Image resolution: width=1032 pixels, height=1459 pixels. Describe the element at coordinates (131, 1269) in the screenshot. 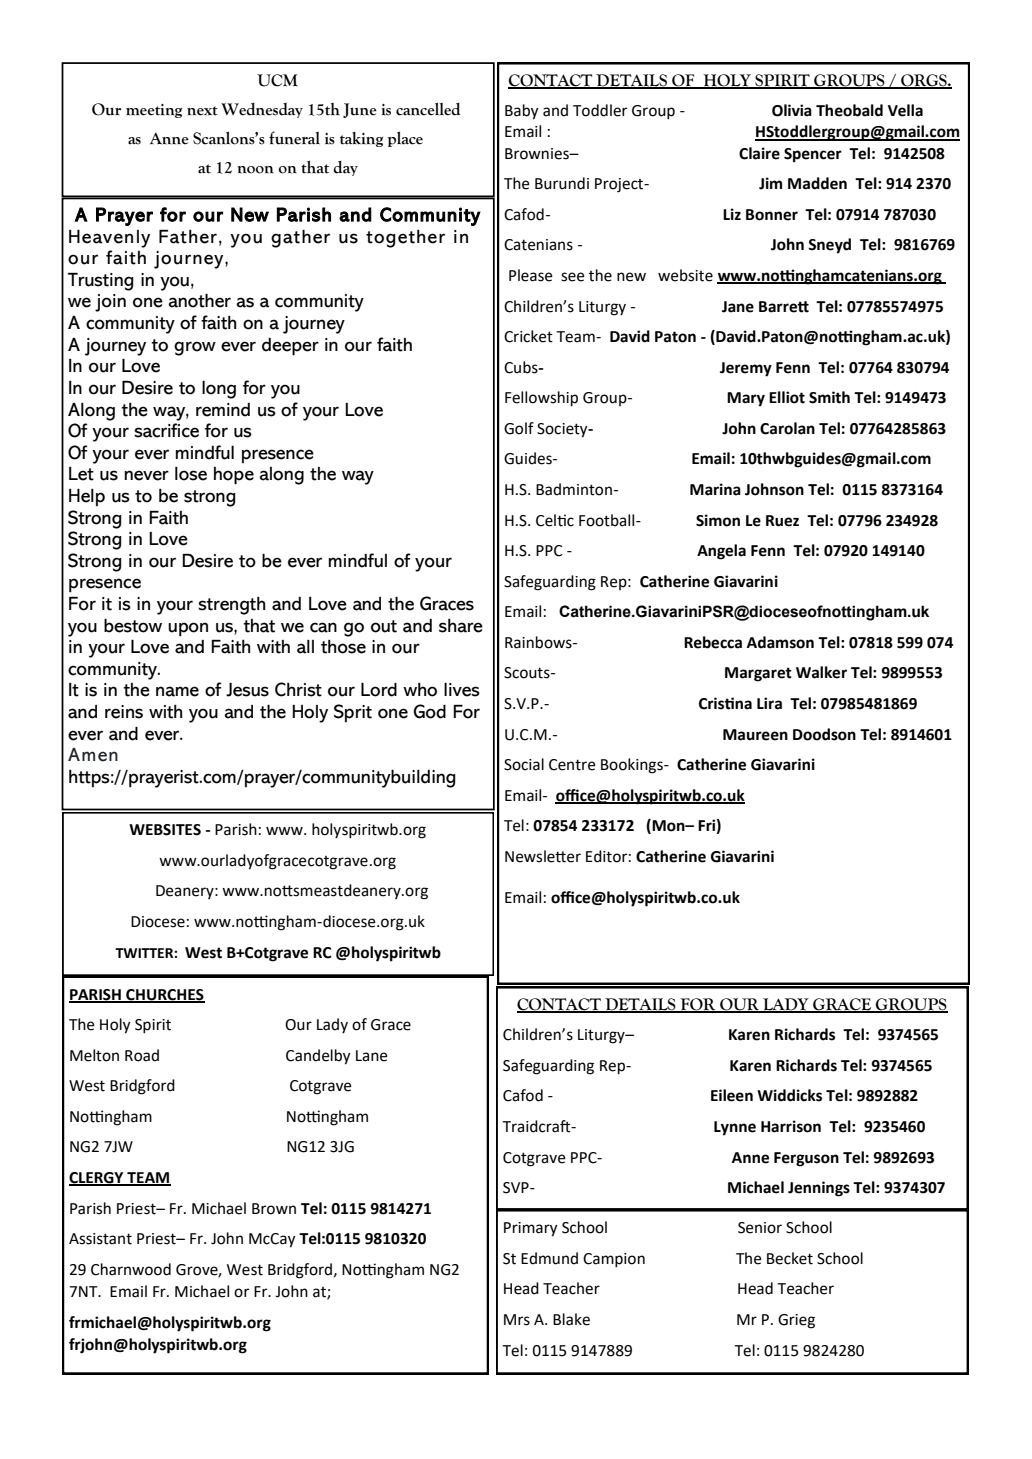

I see `Charnwood` at that location.
